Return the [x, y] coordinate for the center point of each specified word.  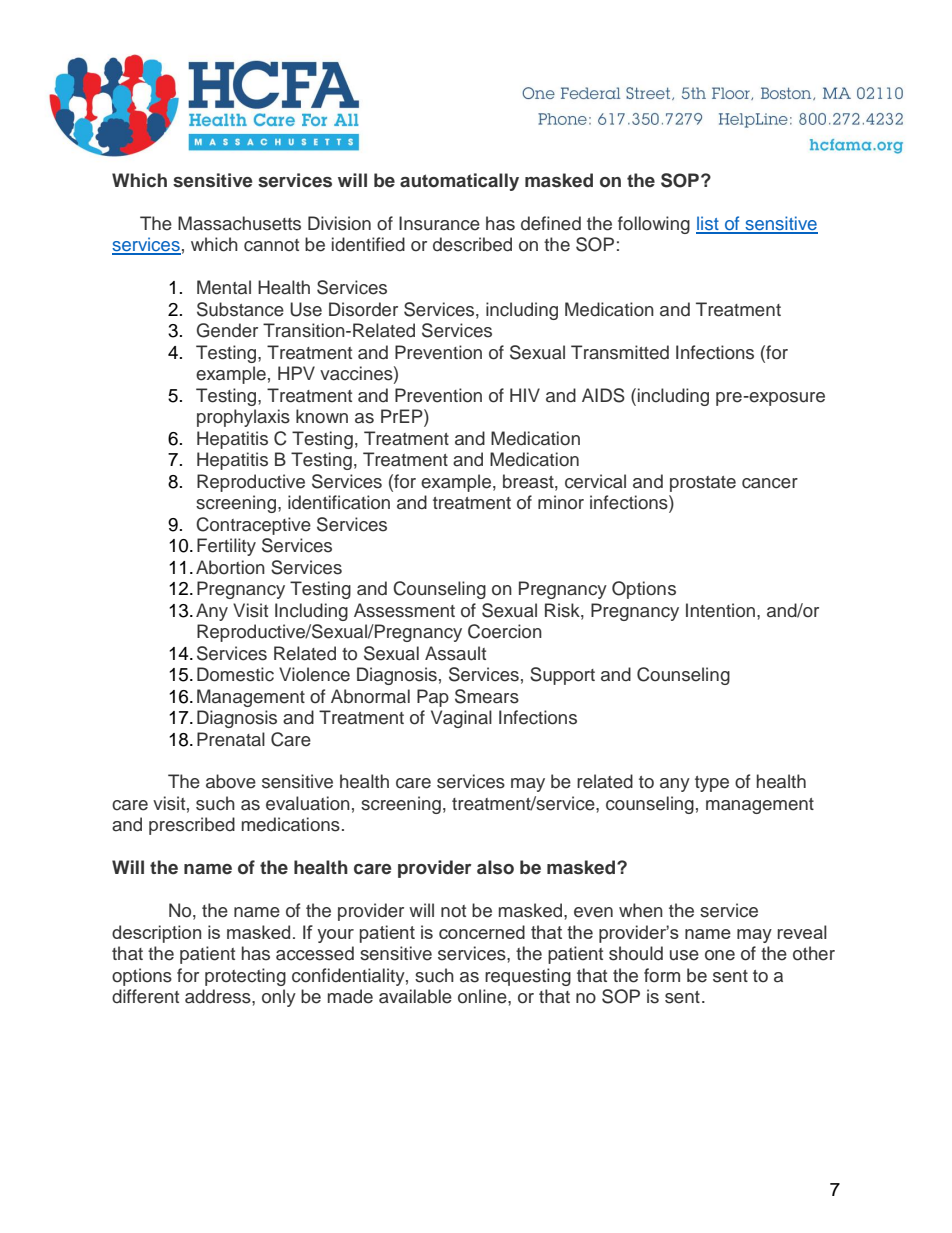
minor [561, 502]
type [712, 784]
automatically [459, 182]
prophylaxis [243, 418]
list [708, 224]
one [720, 955]
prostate [703, 484]
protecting [245, 977]
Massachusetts [239, 223]
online [483, 996]
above [231, 781]
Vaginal [461, 719]
